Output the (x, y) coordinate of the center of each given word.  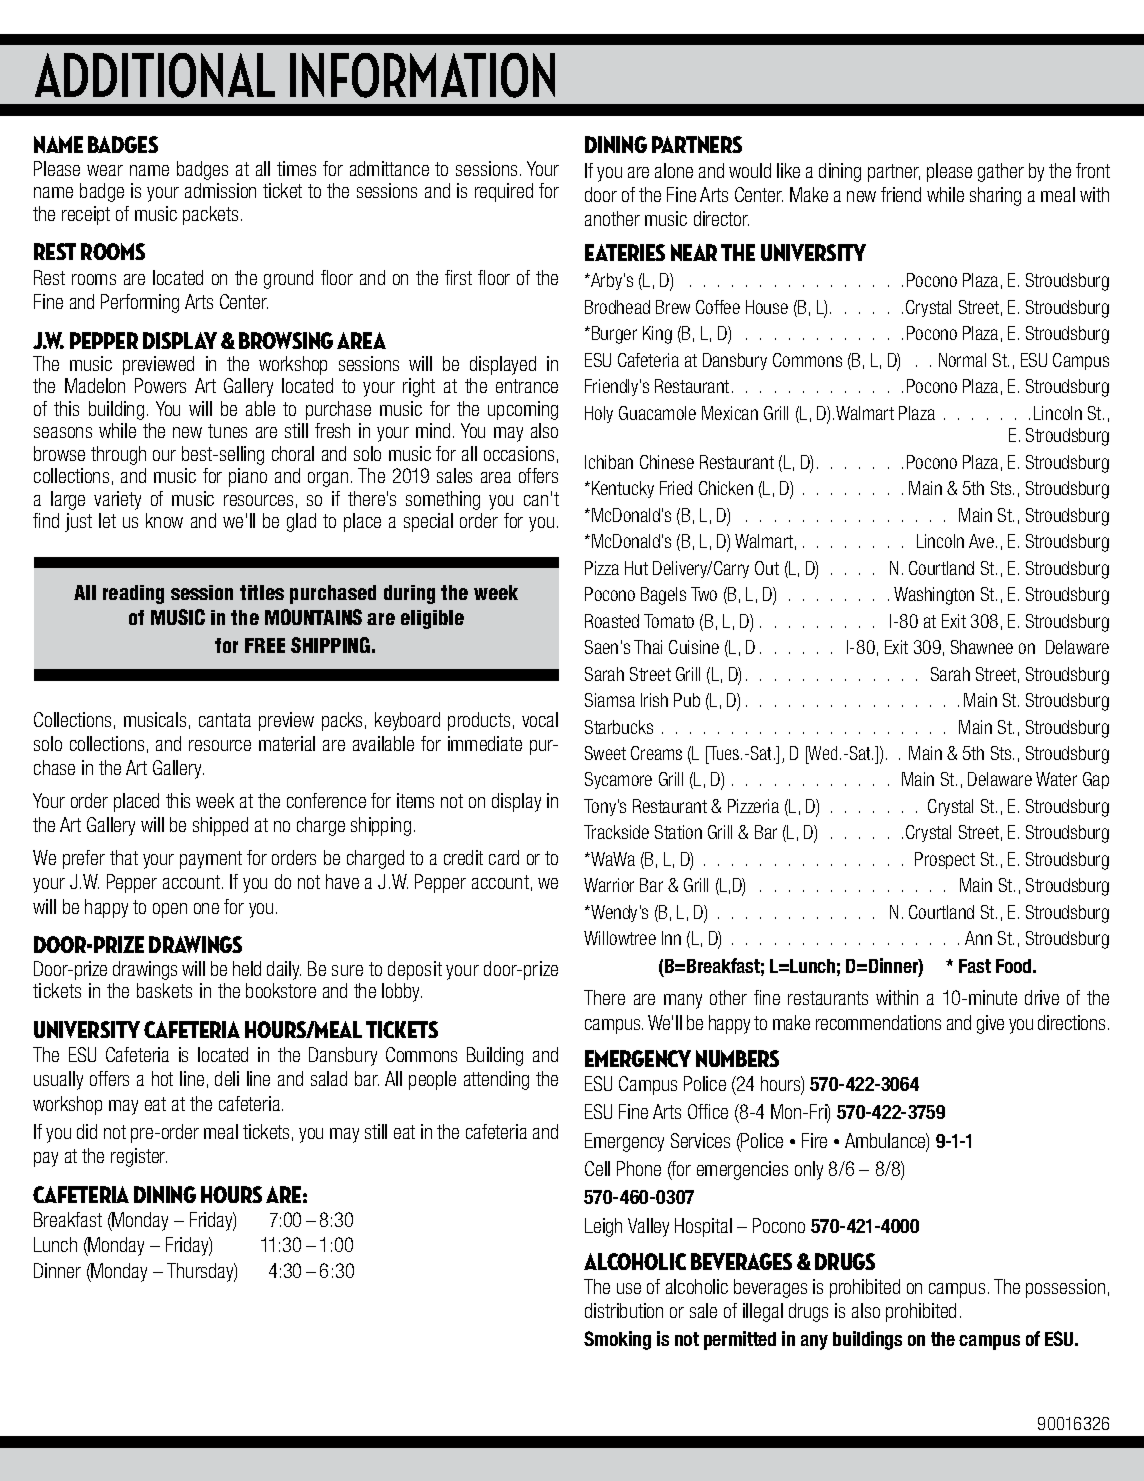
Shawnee (982, 647)
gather (1001, 172)
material (287, 743)
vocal (540, 719)
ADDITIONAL (155, 75)
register (139, 1157)
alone (674, 170)
